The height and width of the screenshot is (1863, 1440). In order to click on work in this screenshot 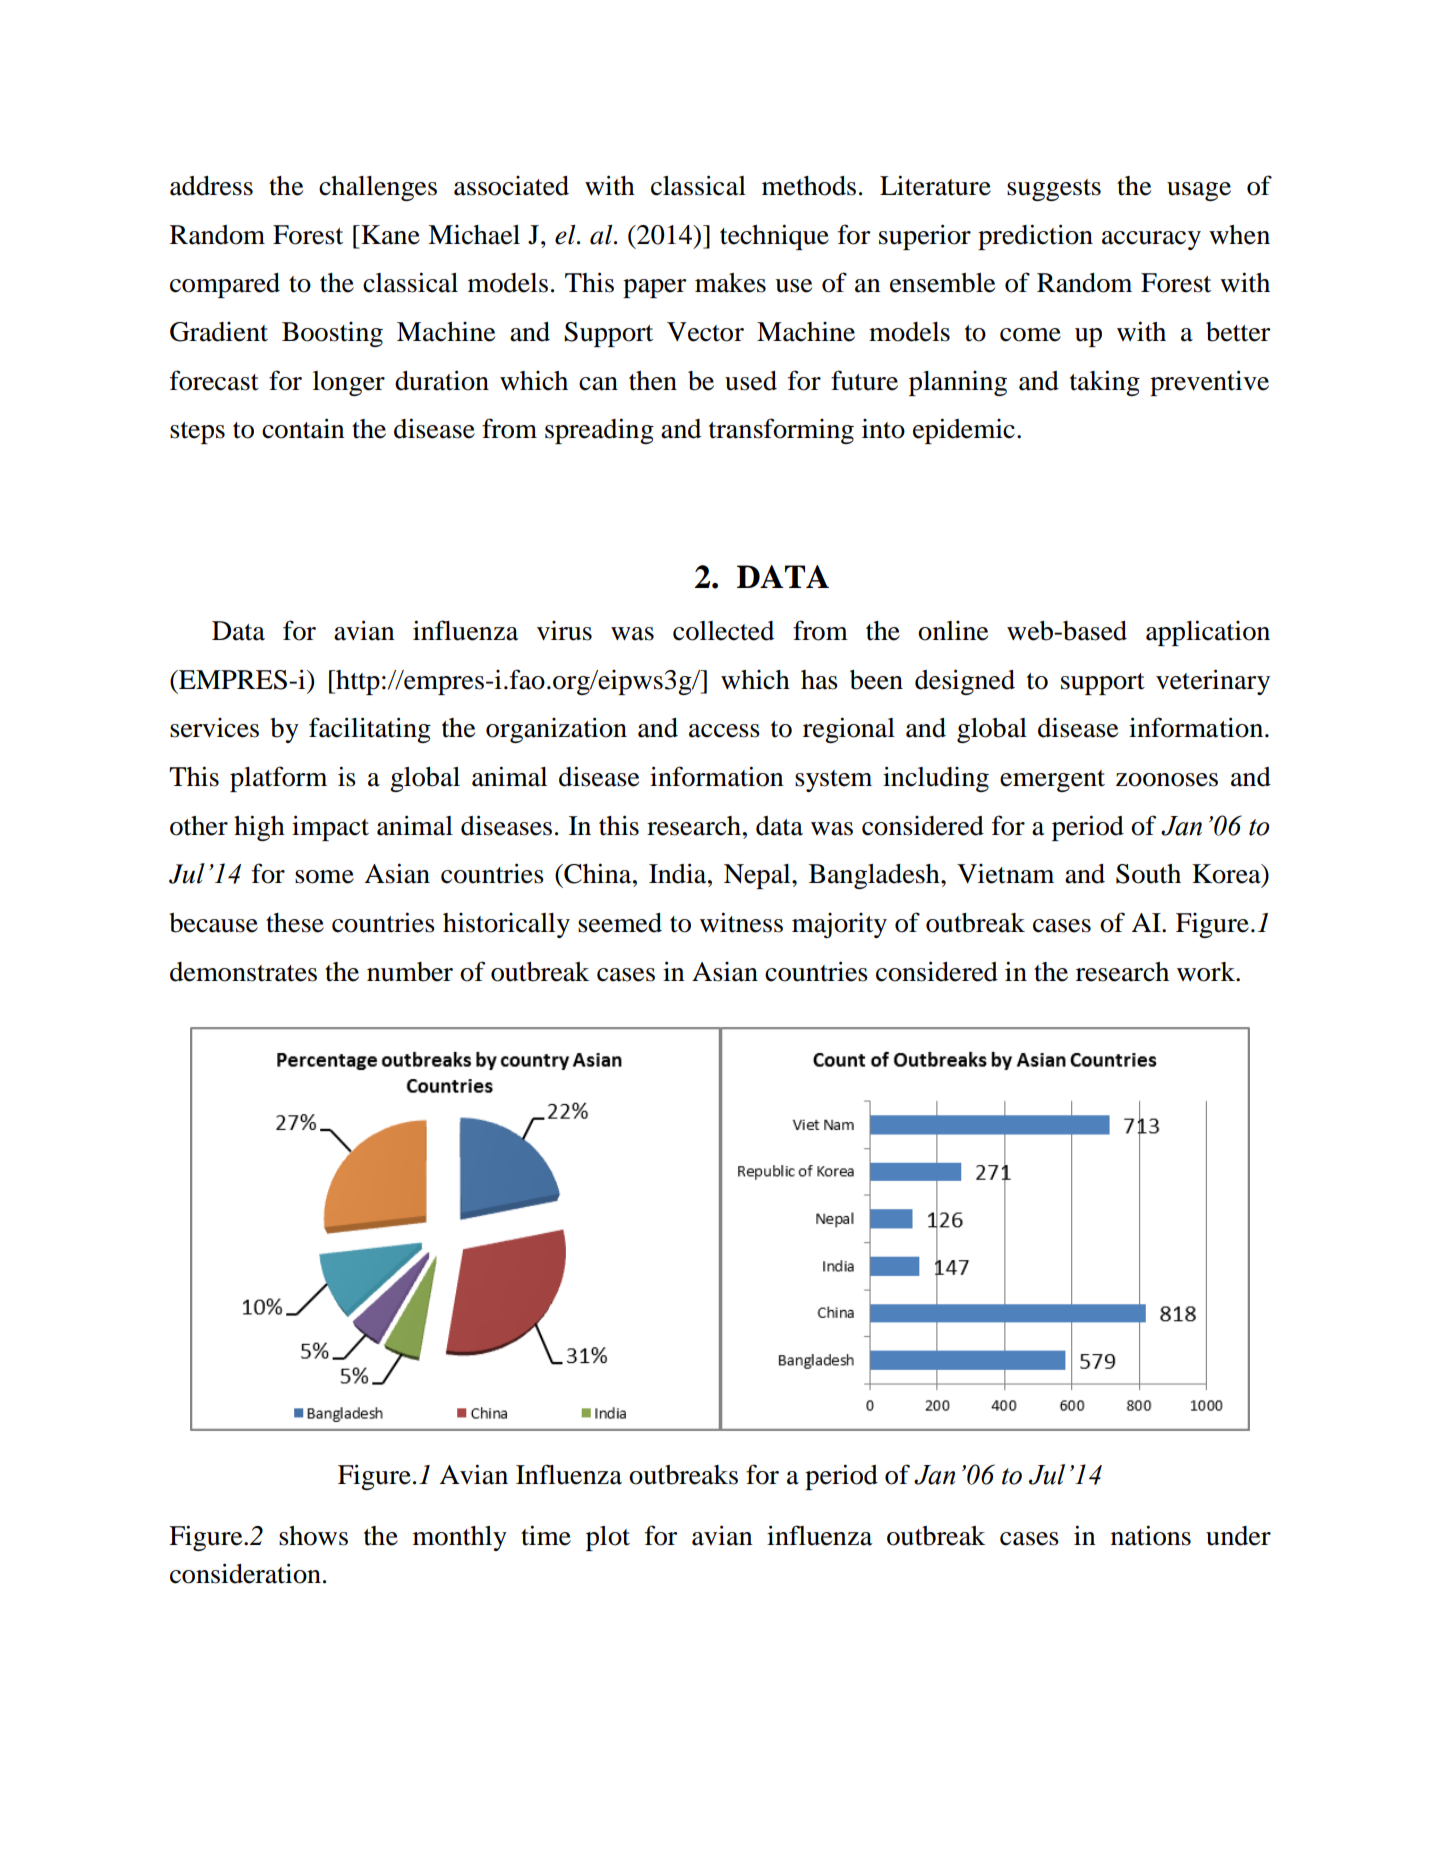, I will do `click(1207, 972)`.
